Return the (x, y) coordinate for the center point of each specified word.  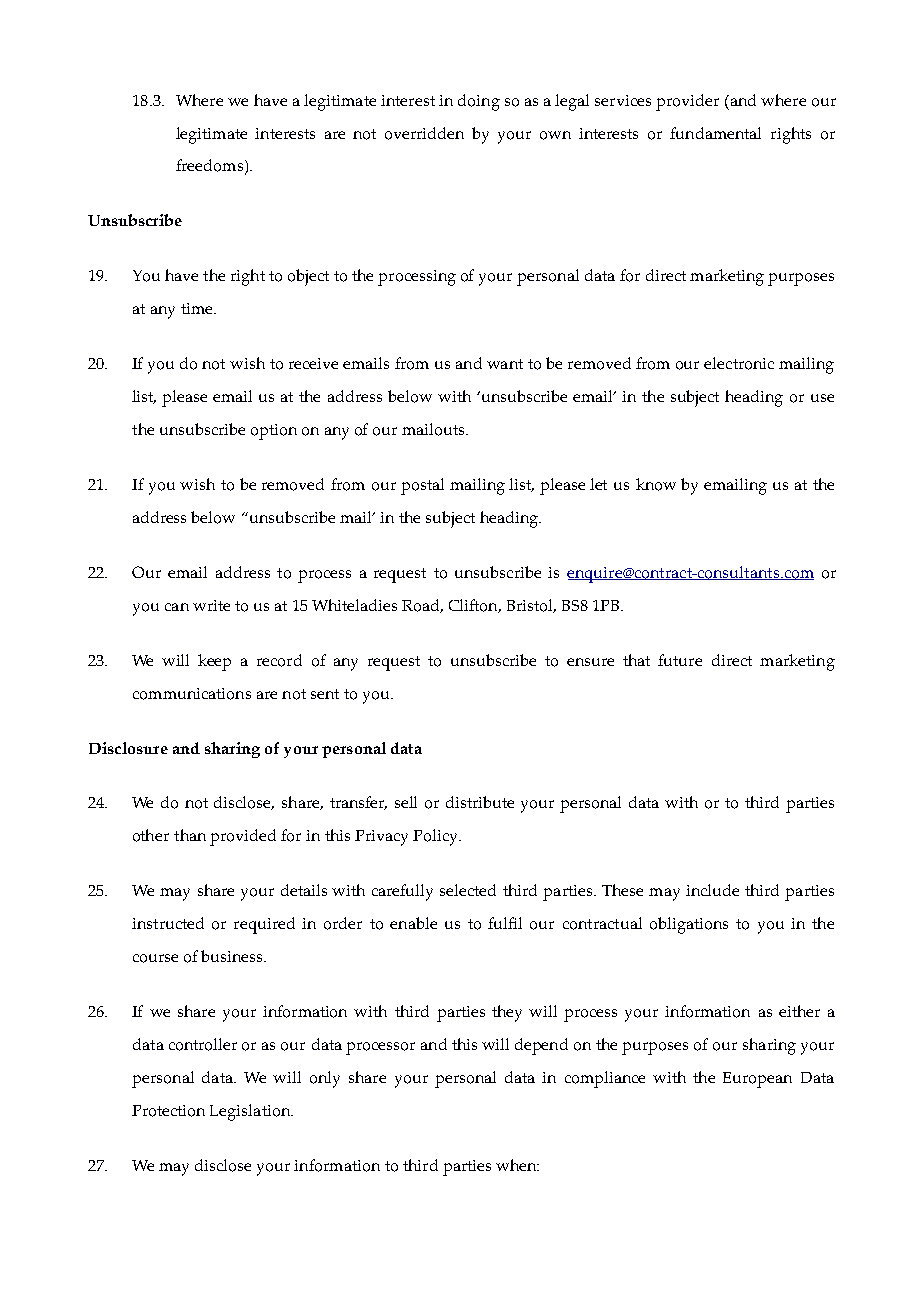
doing (479, 102)
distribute (480, 802)
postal (422, 486)
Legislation (251, 1112)
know (656, 484)
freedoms (211, 166)
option (274, 432)
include (712, 890)
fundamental (715, 133)
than (190, 835)
